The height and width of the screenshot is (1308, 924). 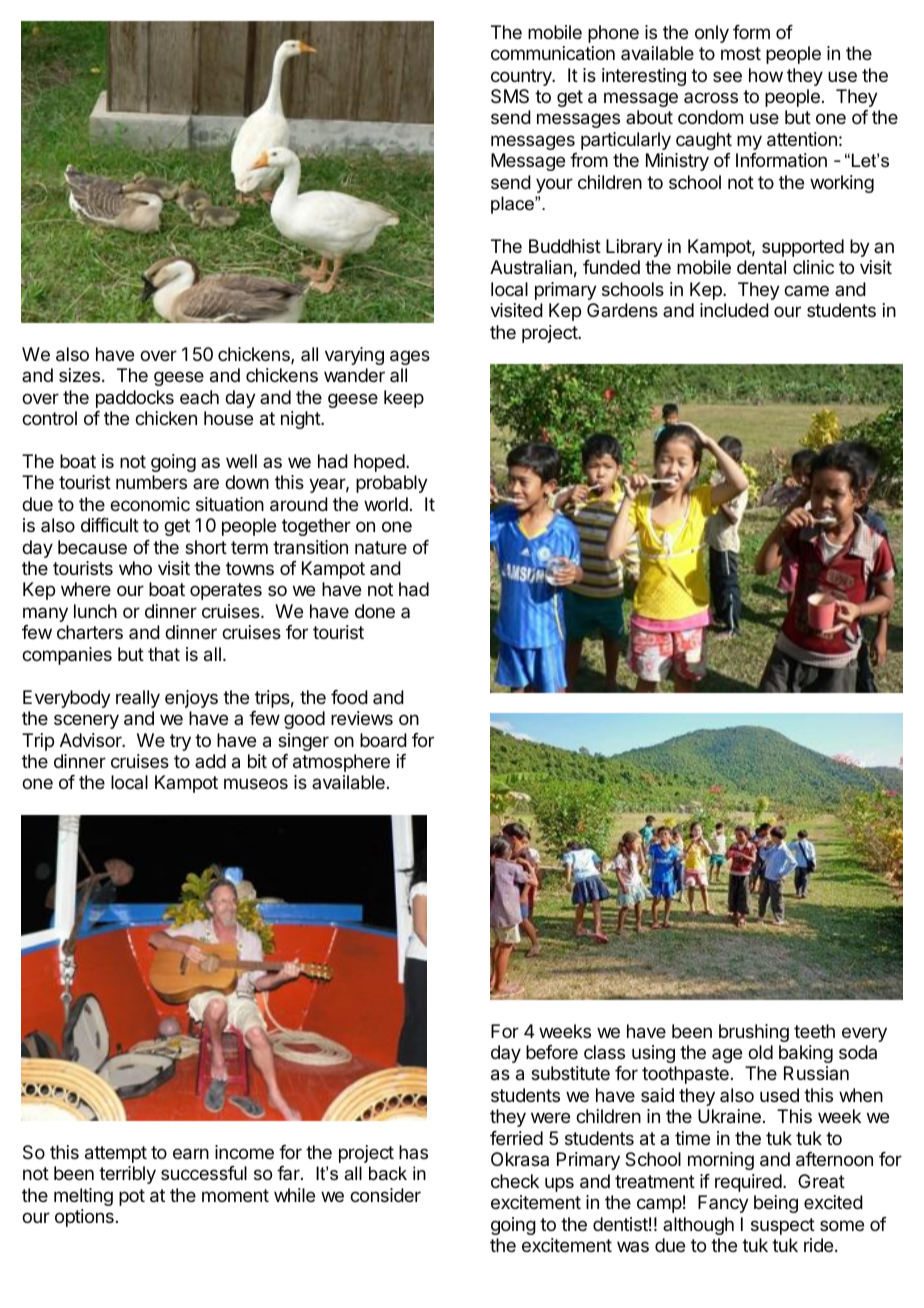 I want to click on SMS, so click(x=510, y=96).
